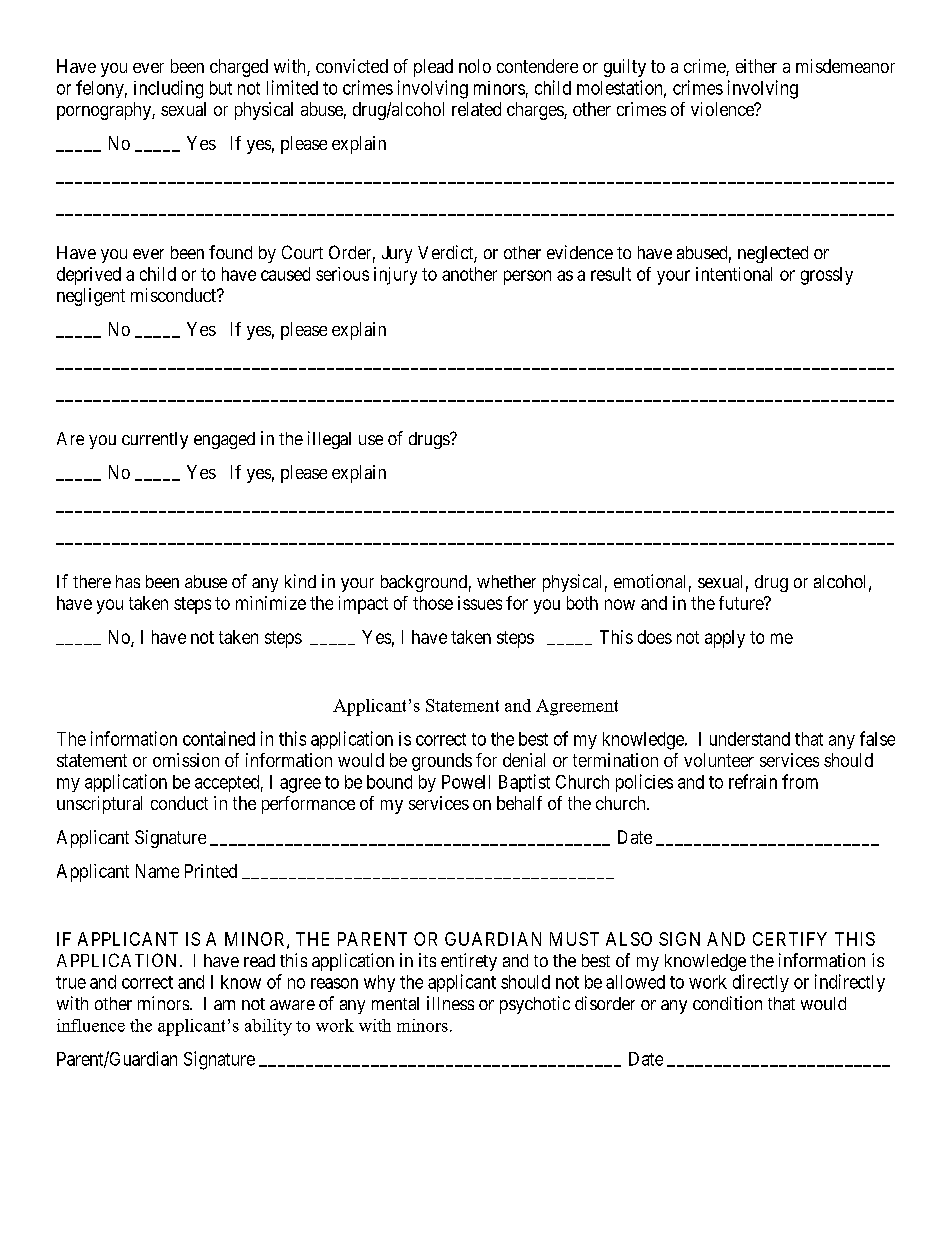 The image size is (952, 1233). I want to click on including, so click(168, 89).
